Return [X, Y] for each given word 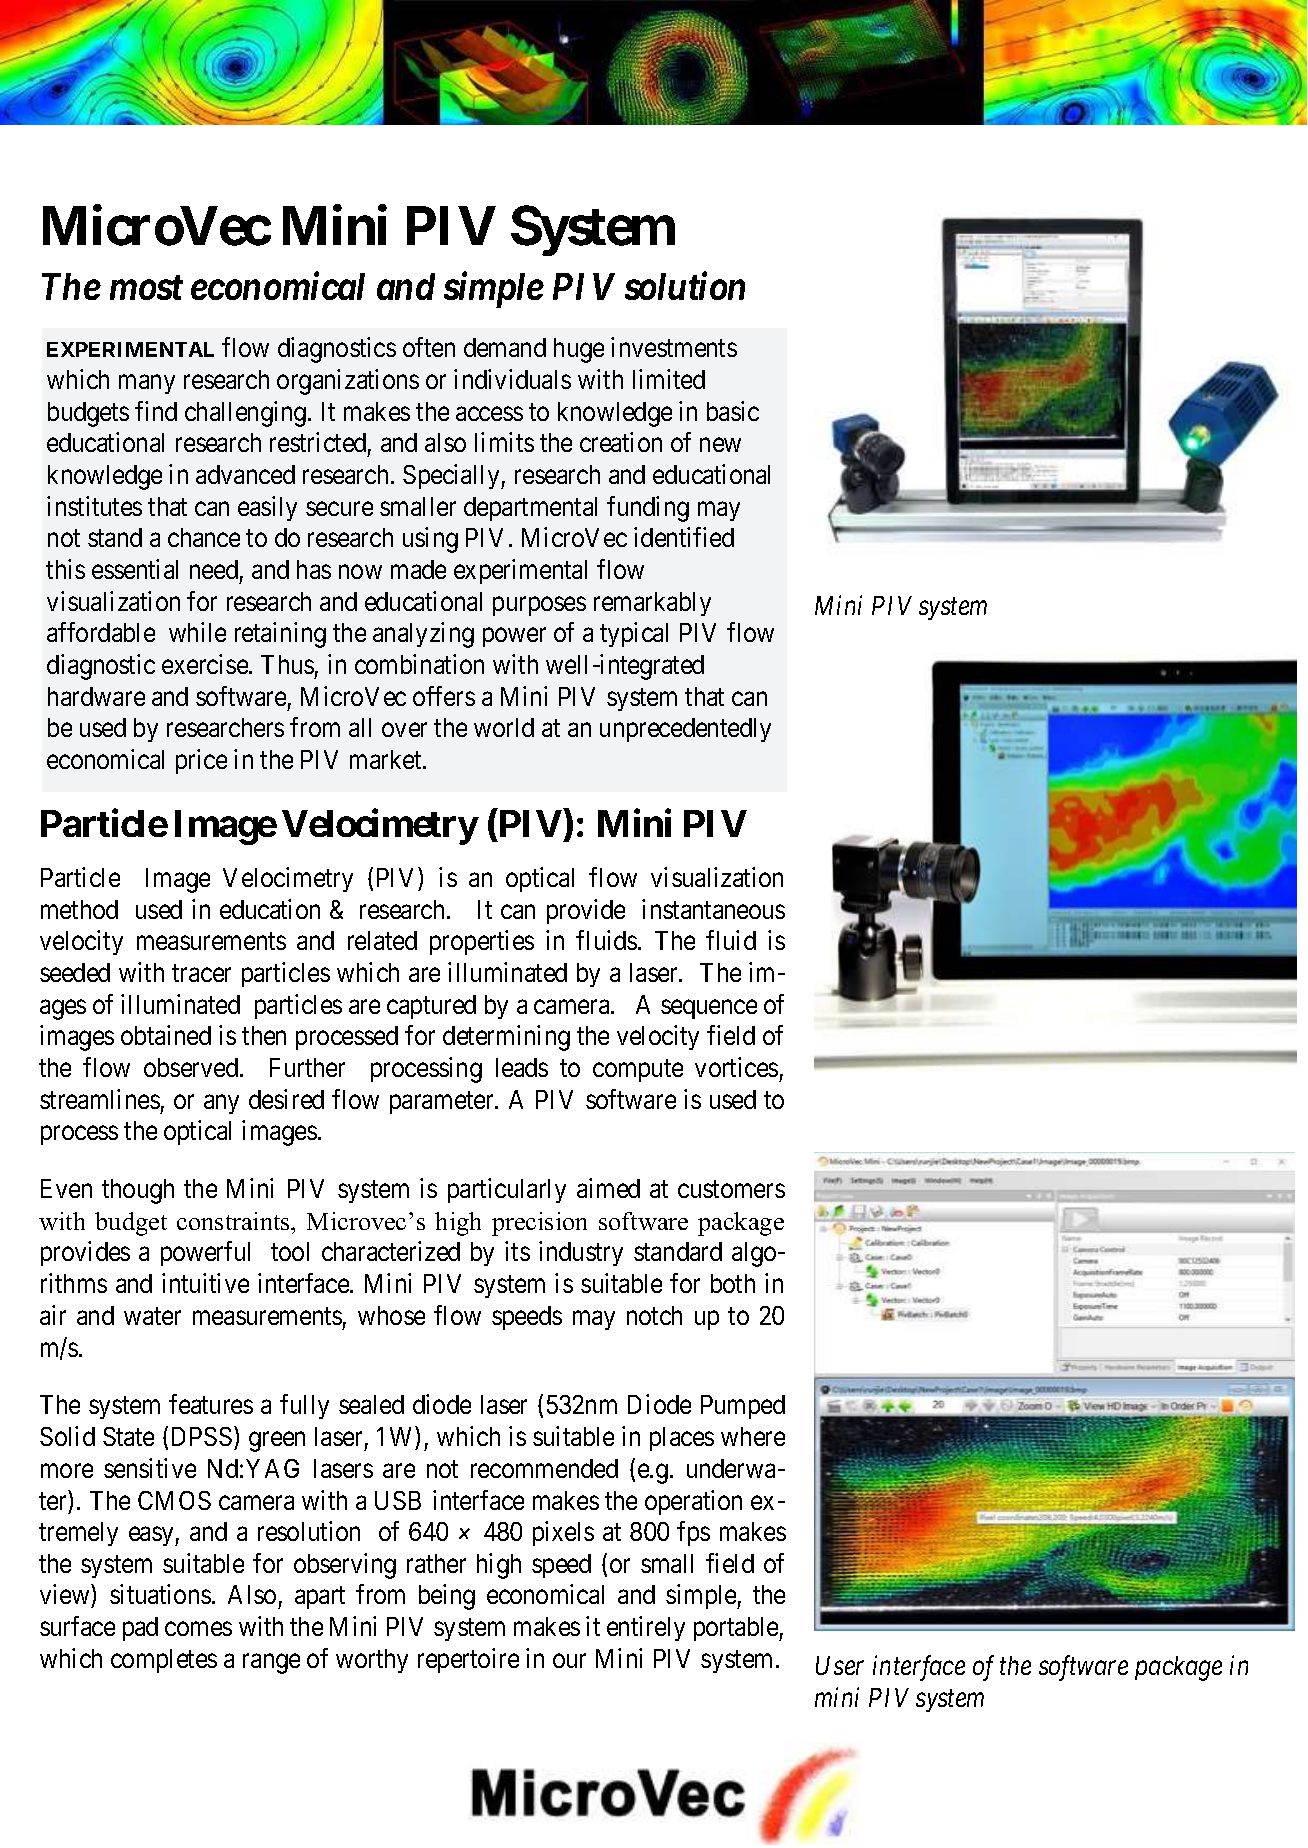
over [404, 730]
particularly [507, 1190]
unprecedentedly [685, 730]
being [447, 1597]
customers [731, 1189]
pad [140, 1629]
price [201, 761]
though [138, 1191]
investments [674, 347]
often [429, 347]
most [146, 288]
